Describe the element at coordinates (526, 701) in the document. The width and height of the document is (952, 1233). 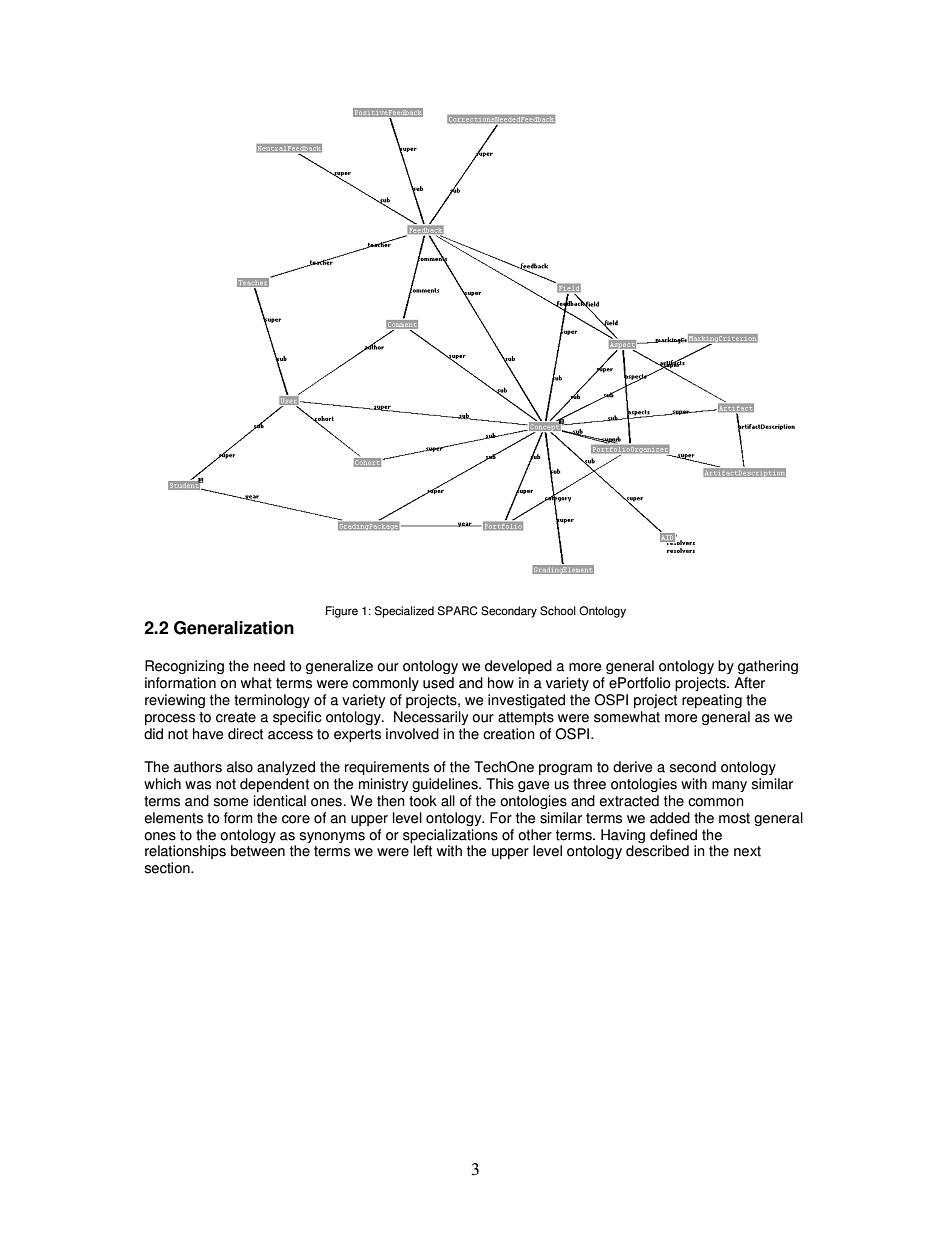
I see `investigated` at that location.
